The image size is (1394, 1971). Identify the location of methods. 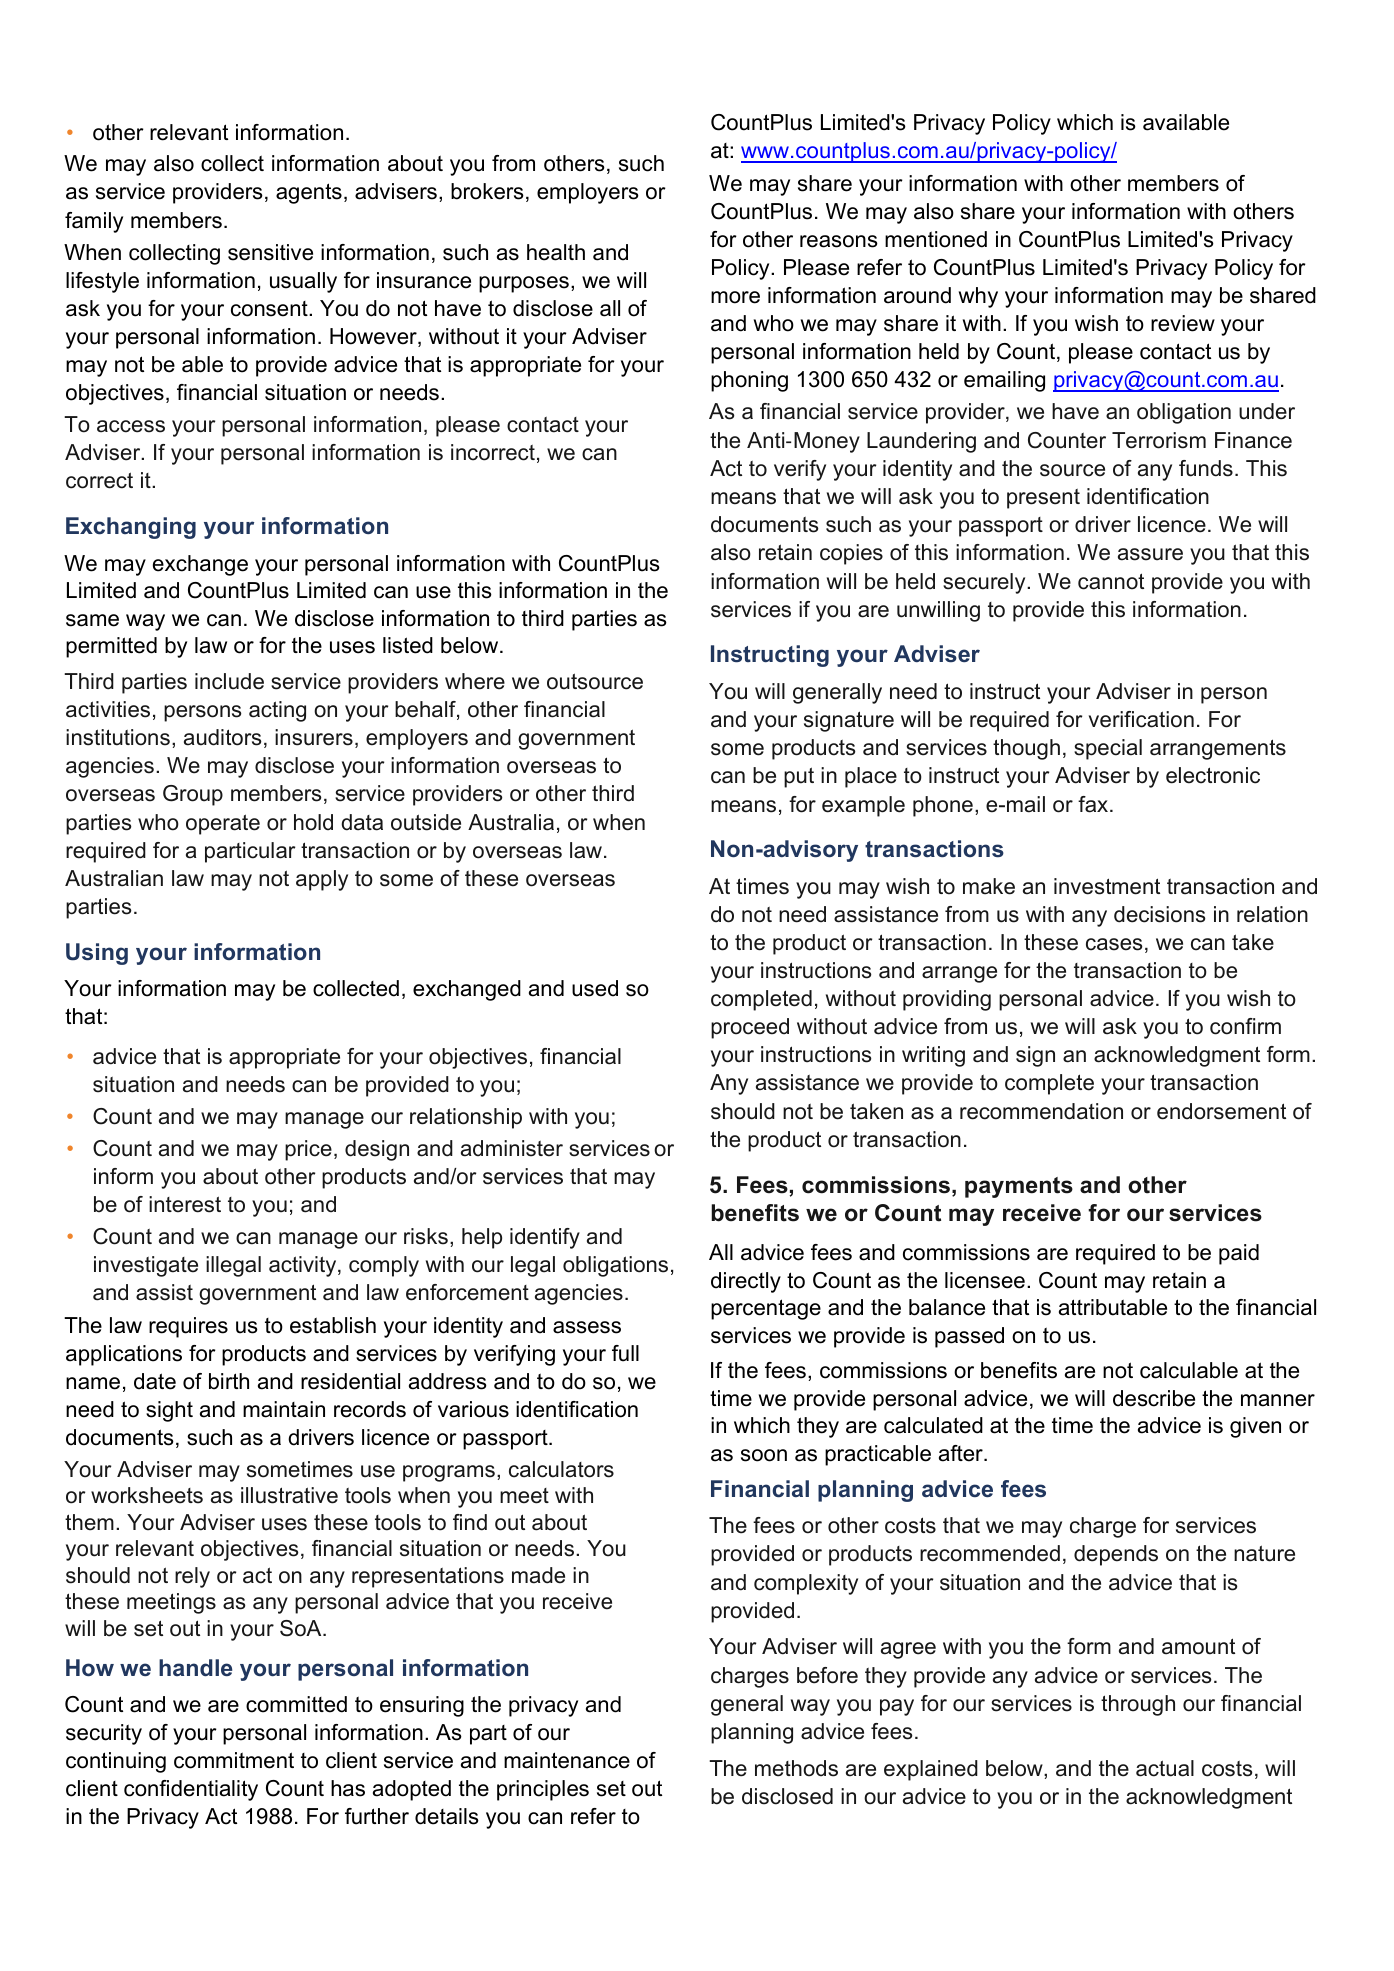
(796, 1768).
